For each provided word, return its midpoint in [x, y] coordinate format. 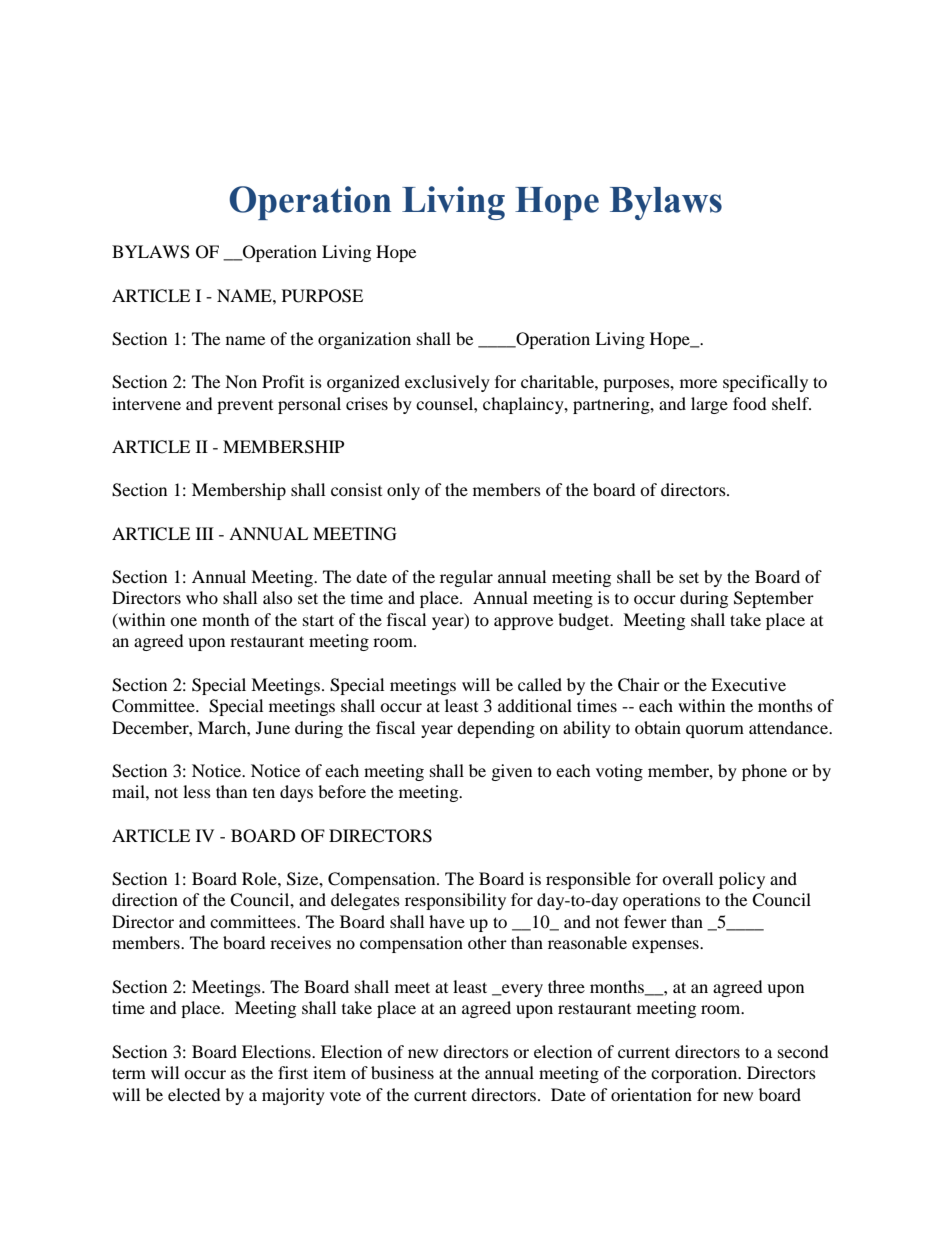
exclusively [447, 383]
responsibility [455, 901]
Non [241, 381]
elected [194, 1094]
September [774, 599]
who [202, 597]
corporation [695, 1074]
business [402, 1072]
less [197, 791]
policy [742, 880]
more [698, 383]
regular [466, 578]
